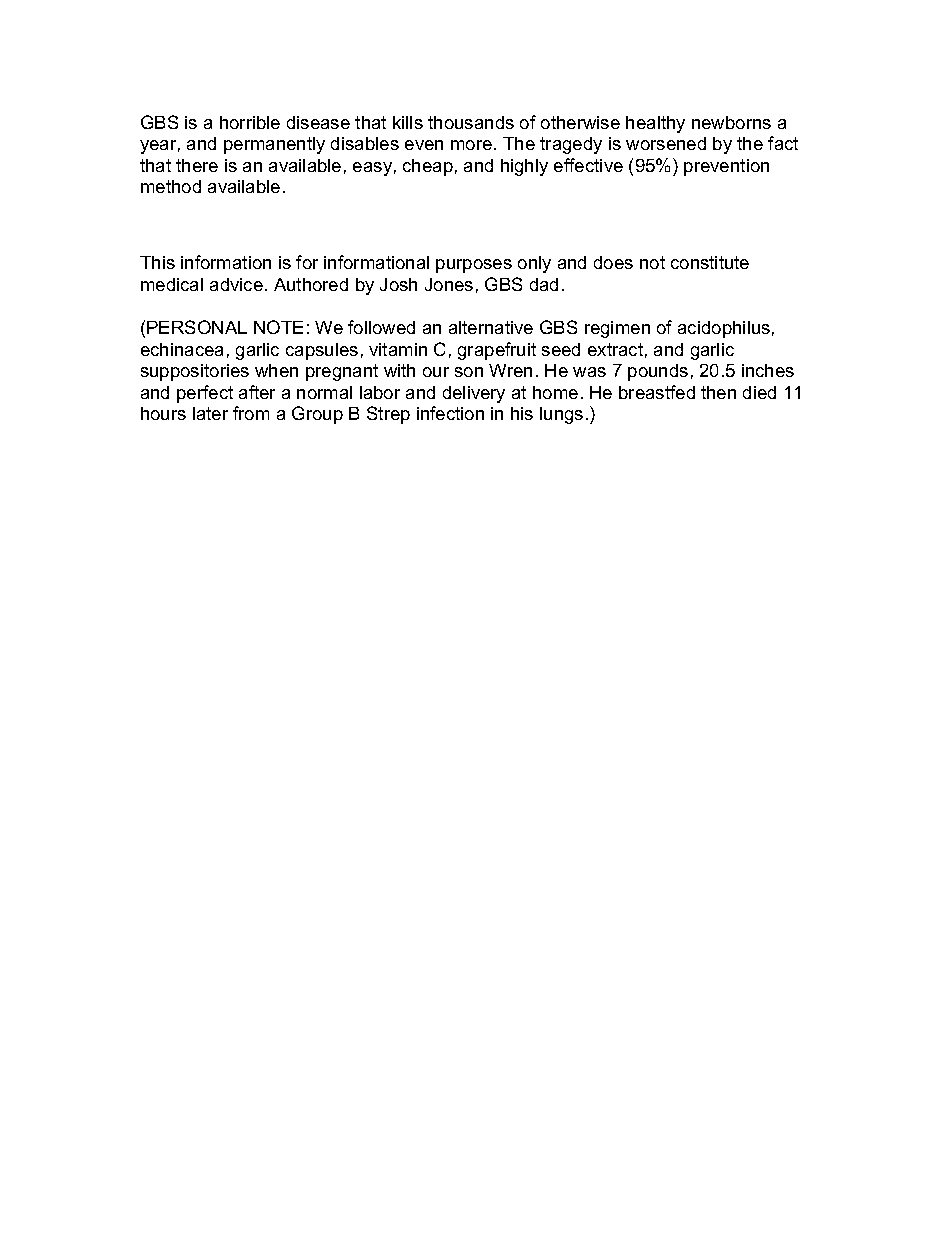  I want to click on infection, so click(450, 413).
